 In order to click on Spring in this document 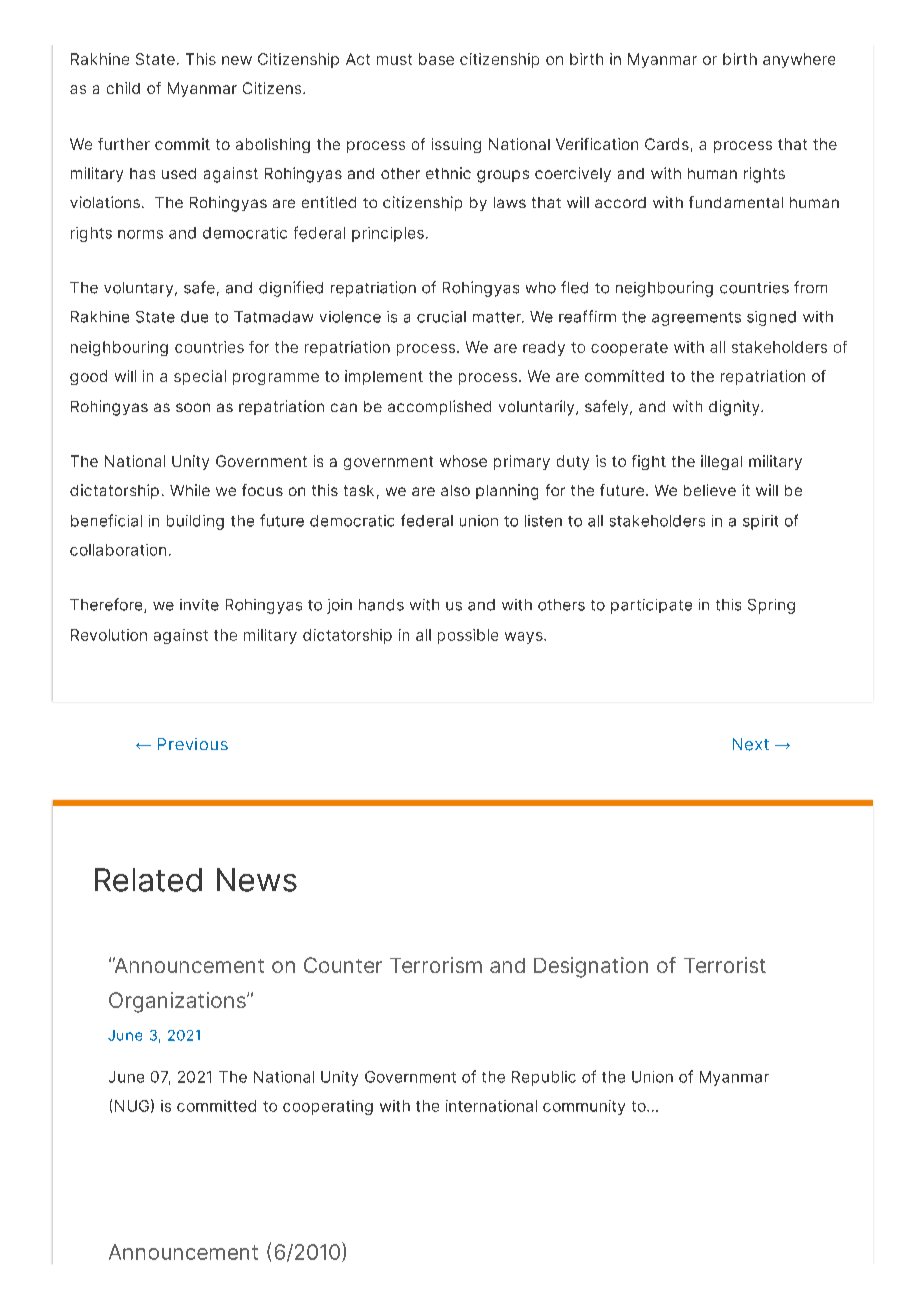, I will do `click(771, 606)`.
